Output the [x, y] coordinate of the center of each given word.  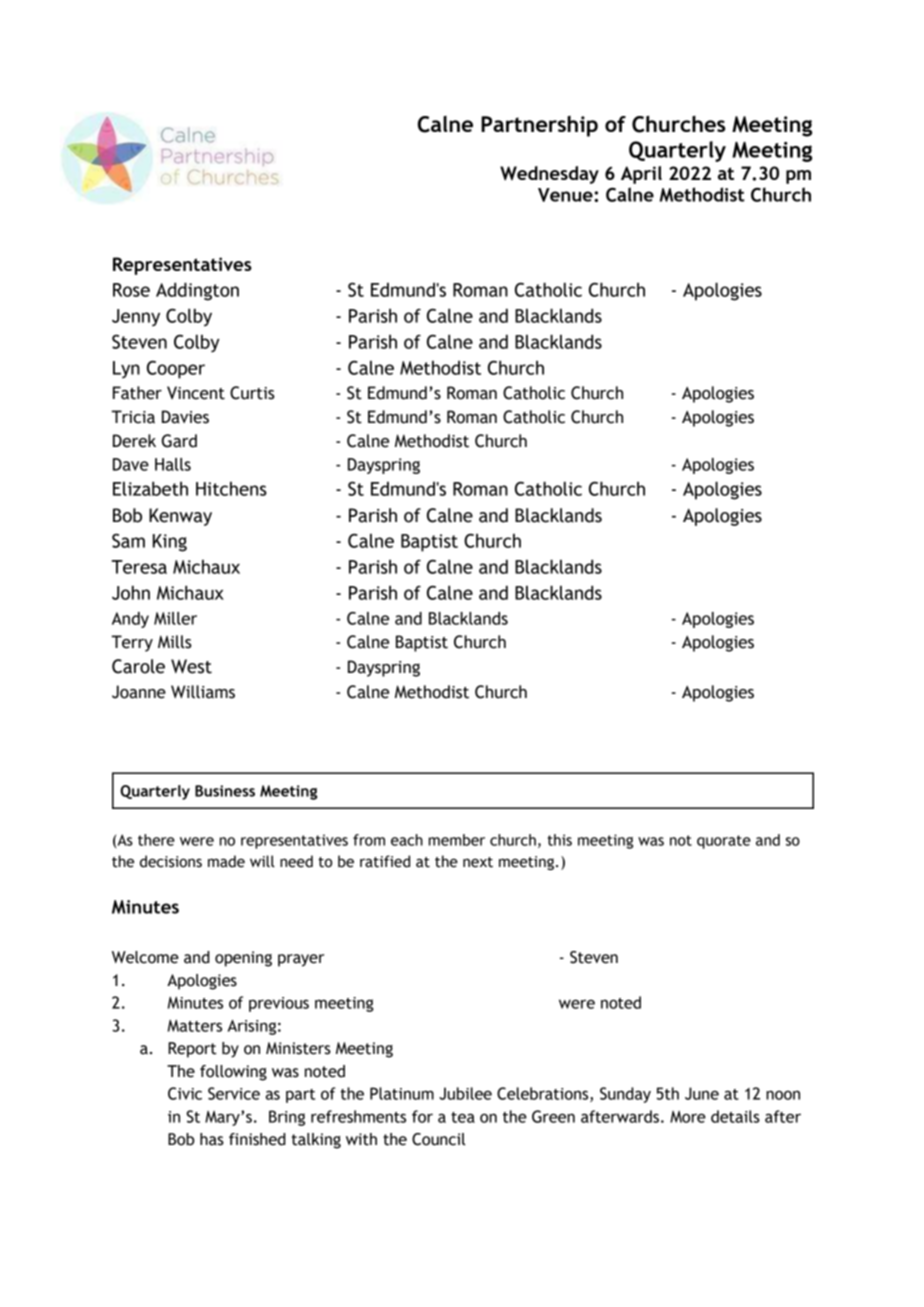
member [457, 840]
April [641, 175]
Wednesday [549, 175]
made [226, 861]
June [702, 1093]
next [478, 862]
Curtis [252, 393]
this [560, 840]
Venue [566, 195]
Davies [185, 417]
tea [463, 1117]
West [191, 666]
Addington [197, 291]
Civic [185, 1093]
